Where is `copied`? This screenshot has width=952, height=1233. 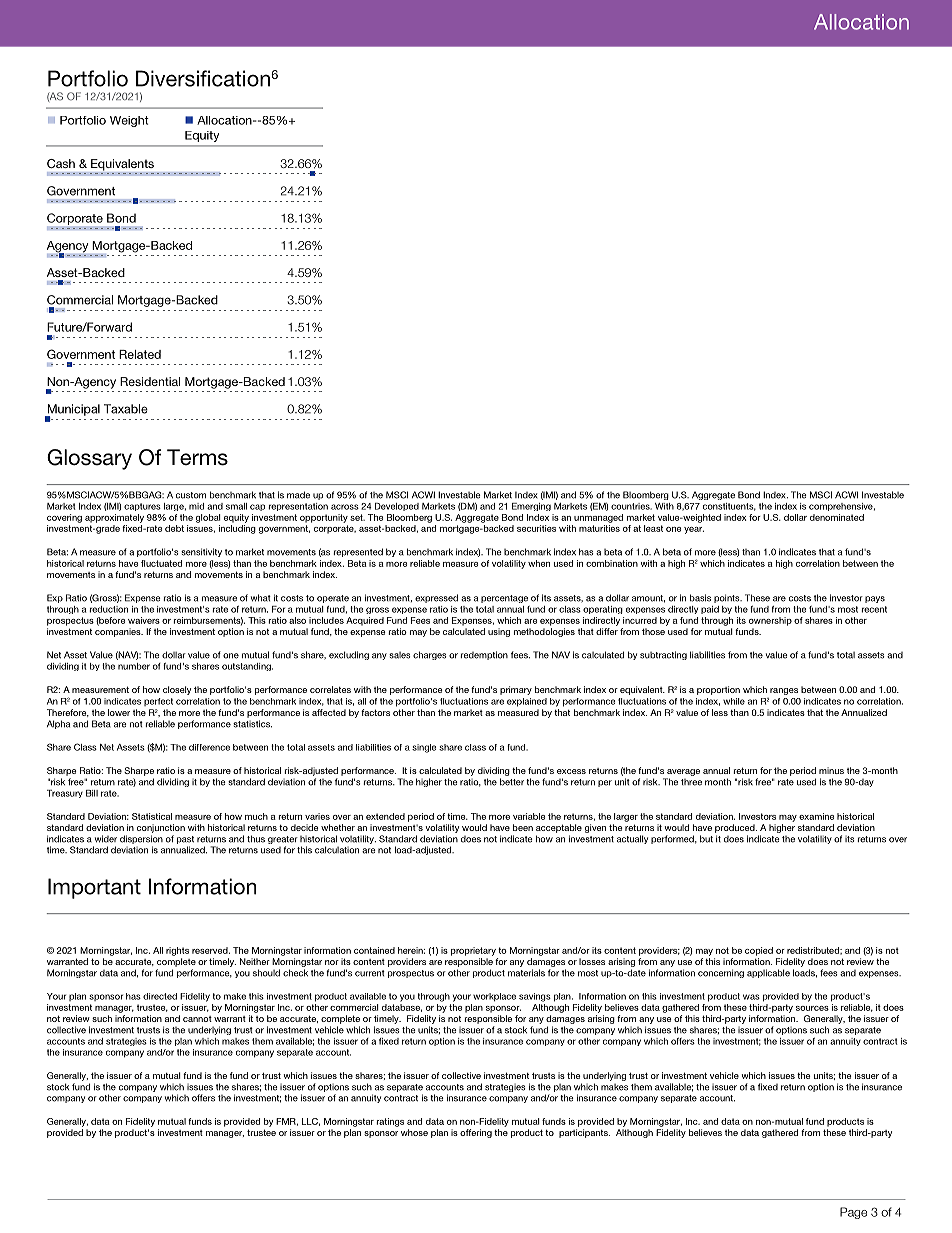 copied is located at coordinates (759, 951).
